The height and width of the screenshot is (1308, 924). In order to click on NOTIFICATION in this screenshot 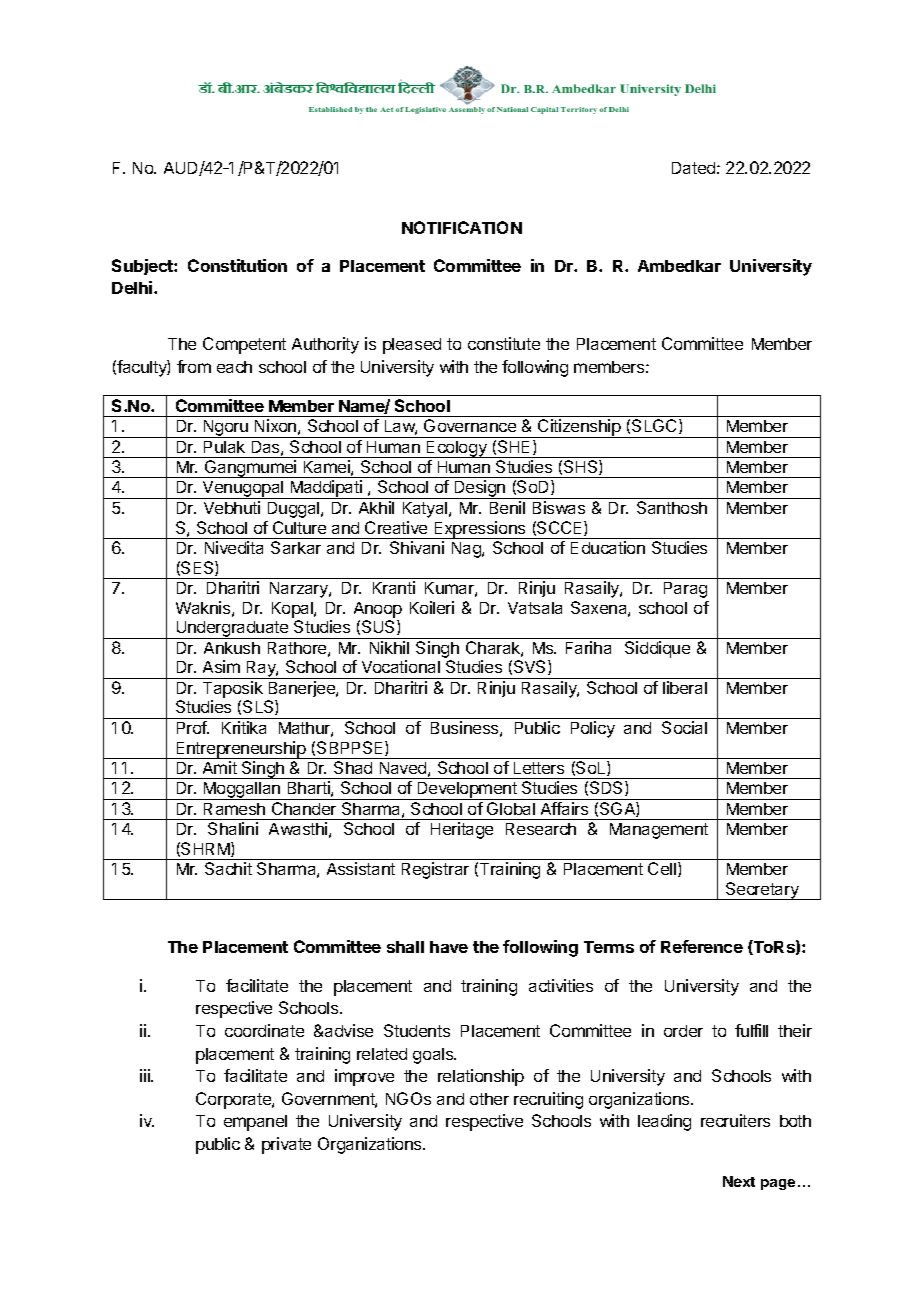, I will do `click(462, 227)`.
